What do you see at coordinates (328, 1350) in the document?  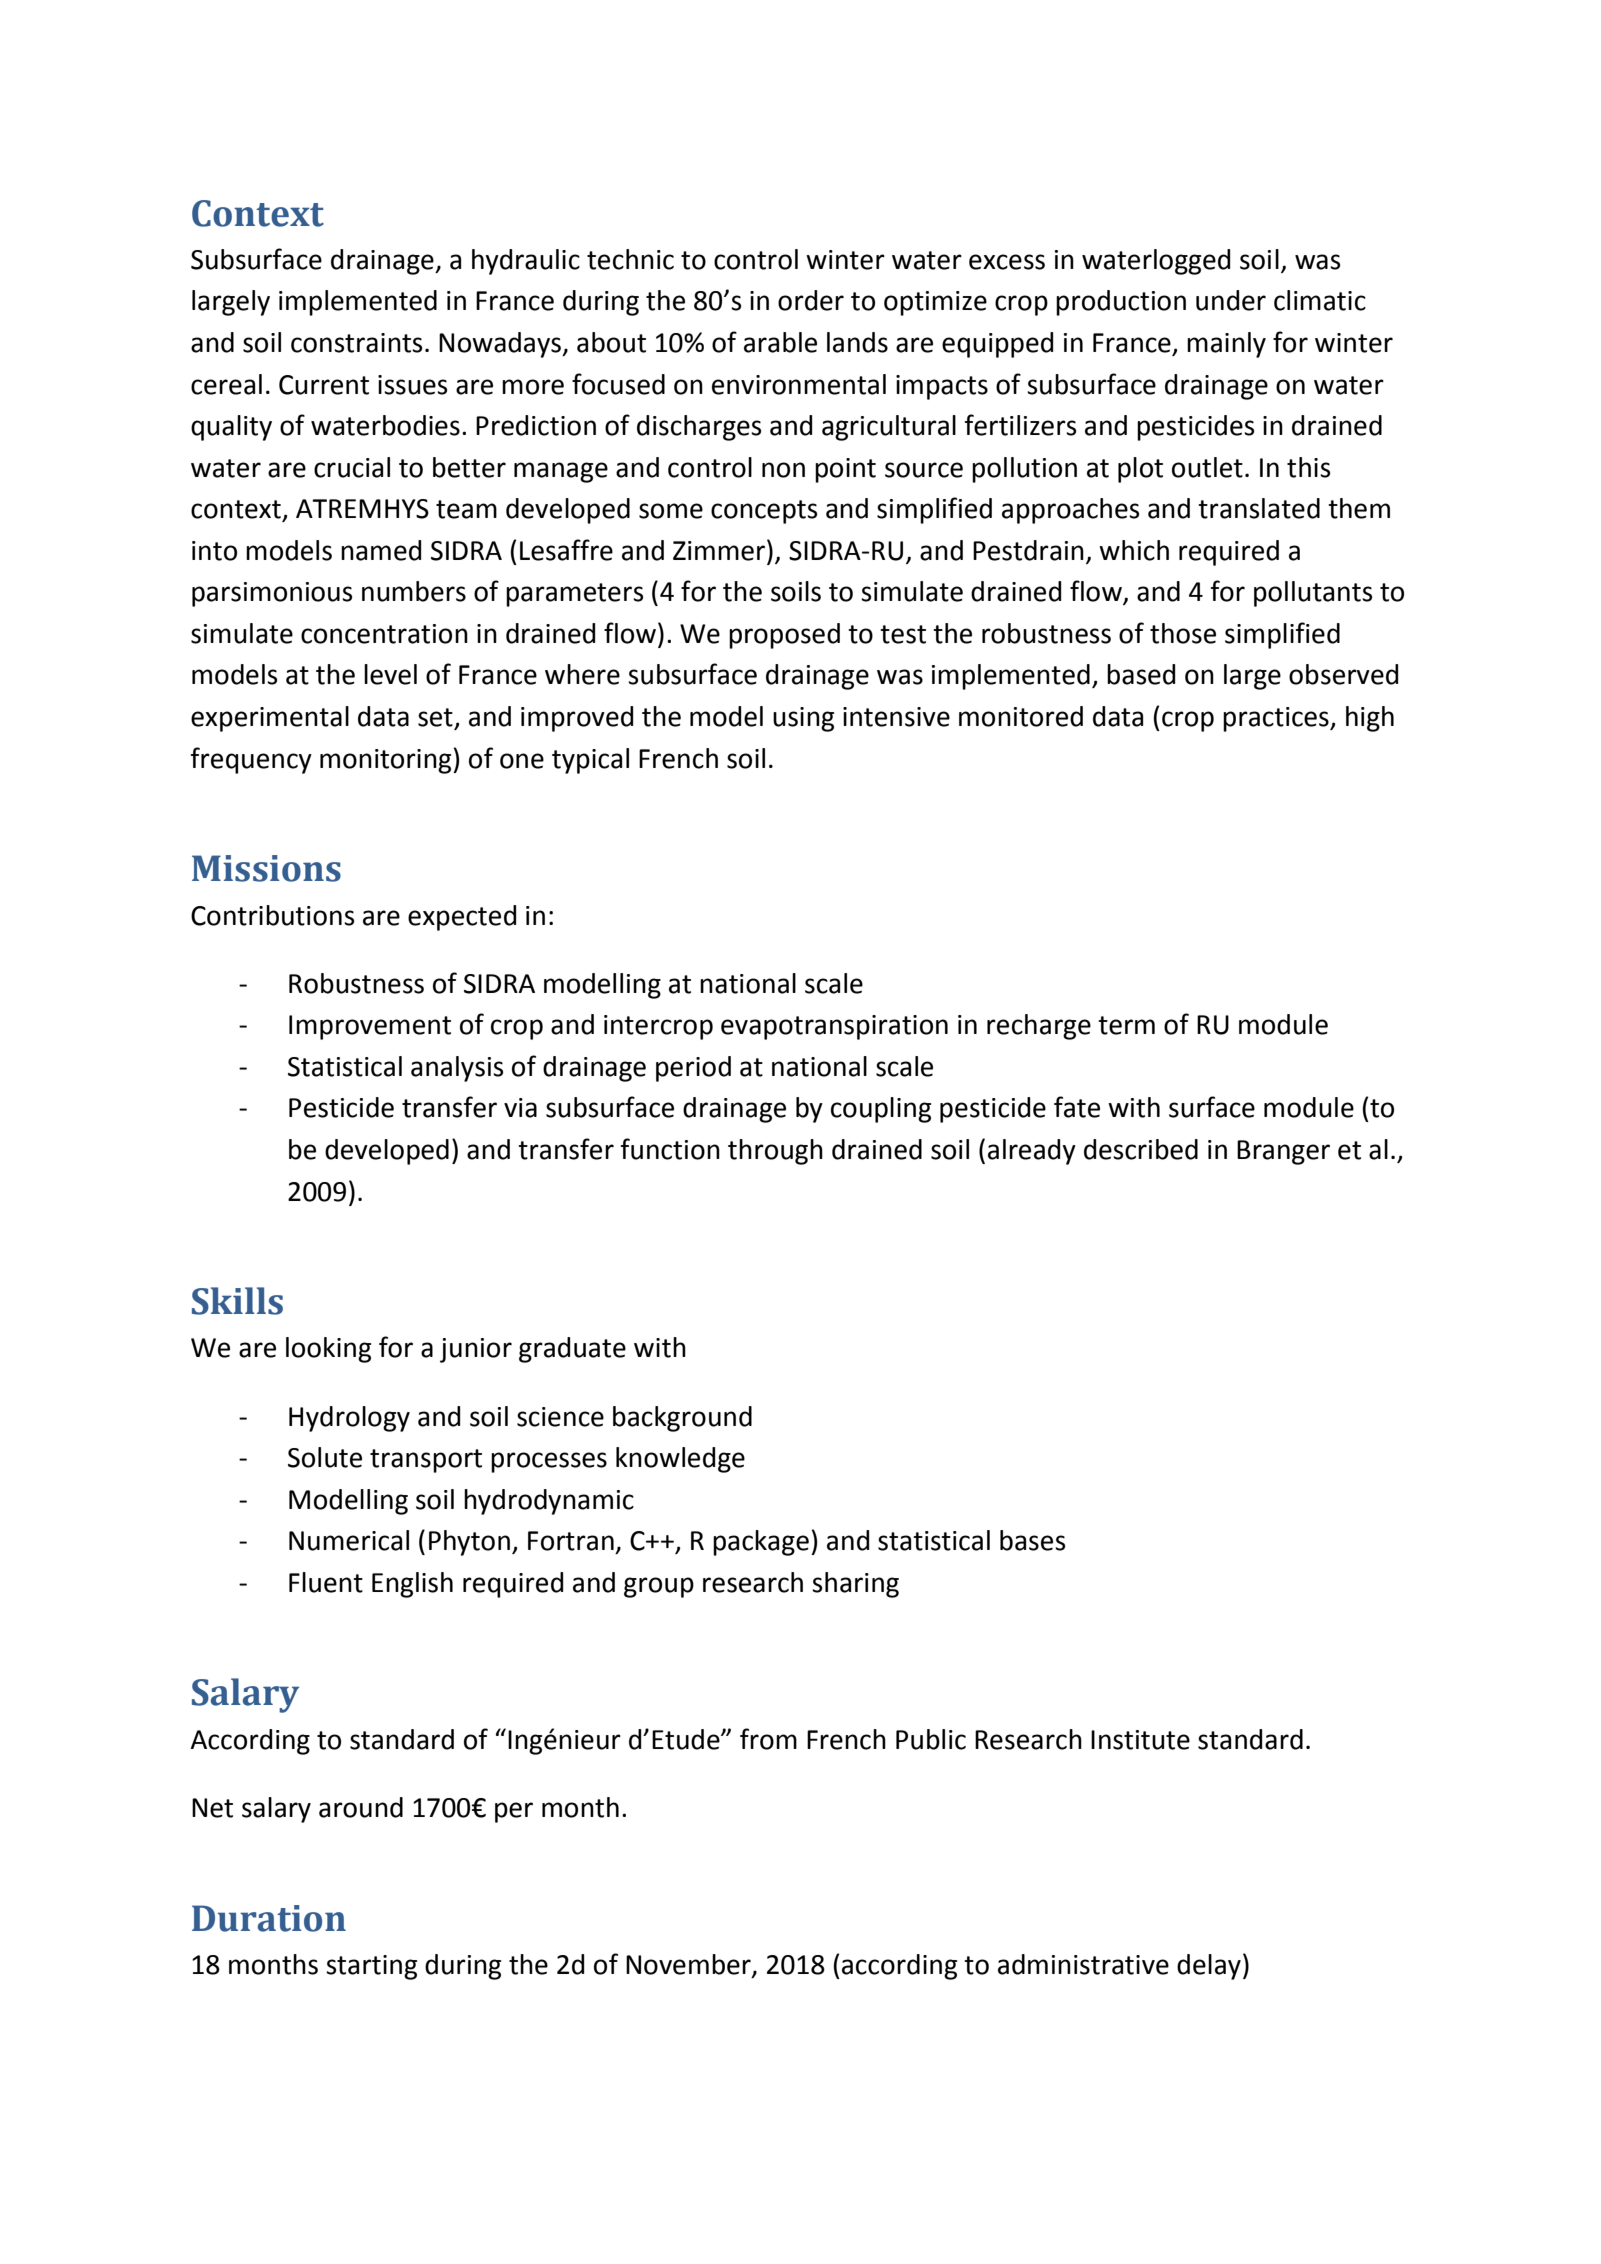 I see `looking` at bounding box center [328, 1350].
